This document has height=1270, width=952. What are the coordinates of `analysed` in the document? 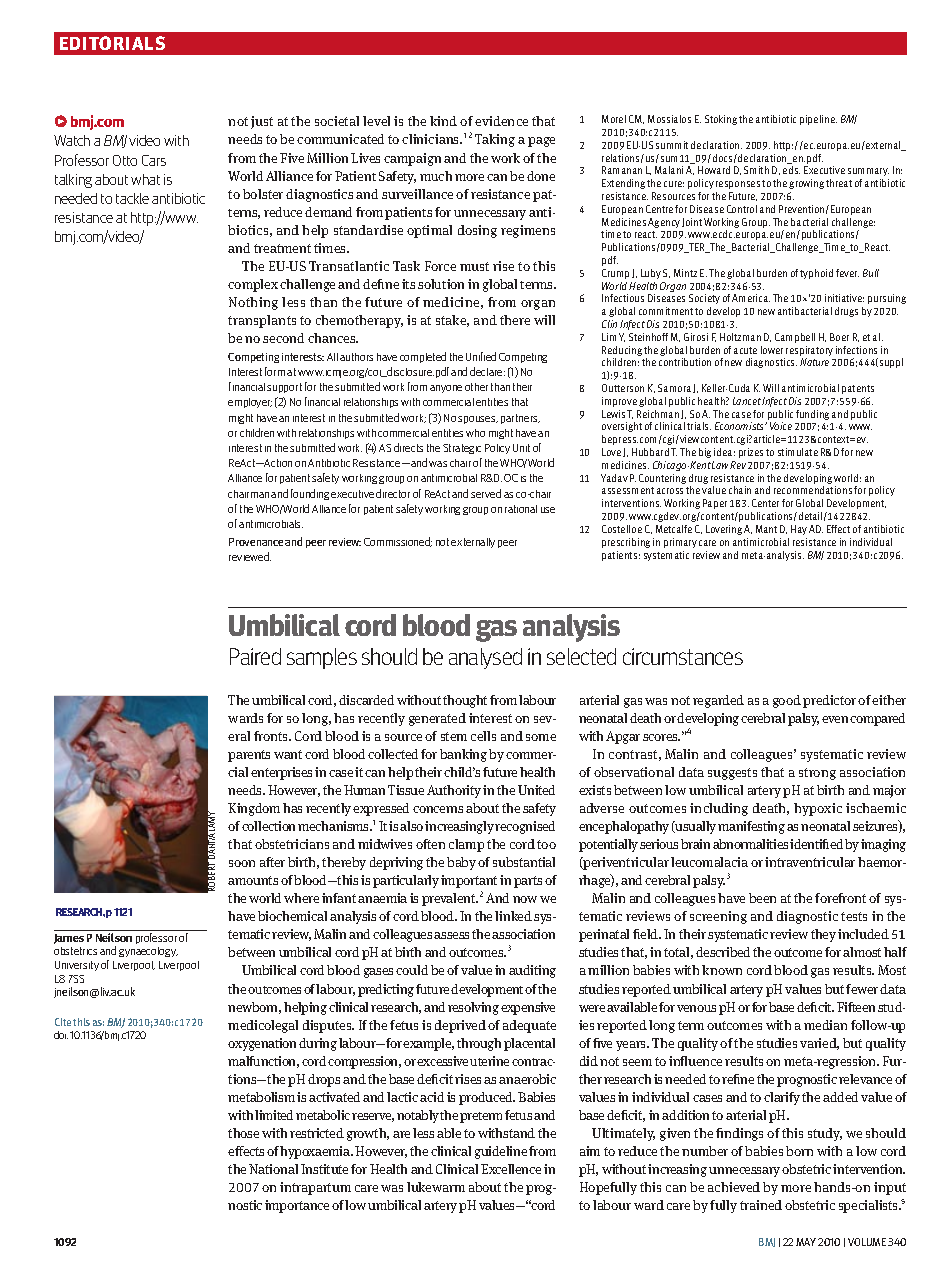 It's located at (485, 658).
